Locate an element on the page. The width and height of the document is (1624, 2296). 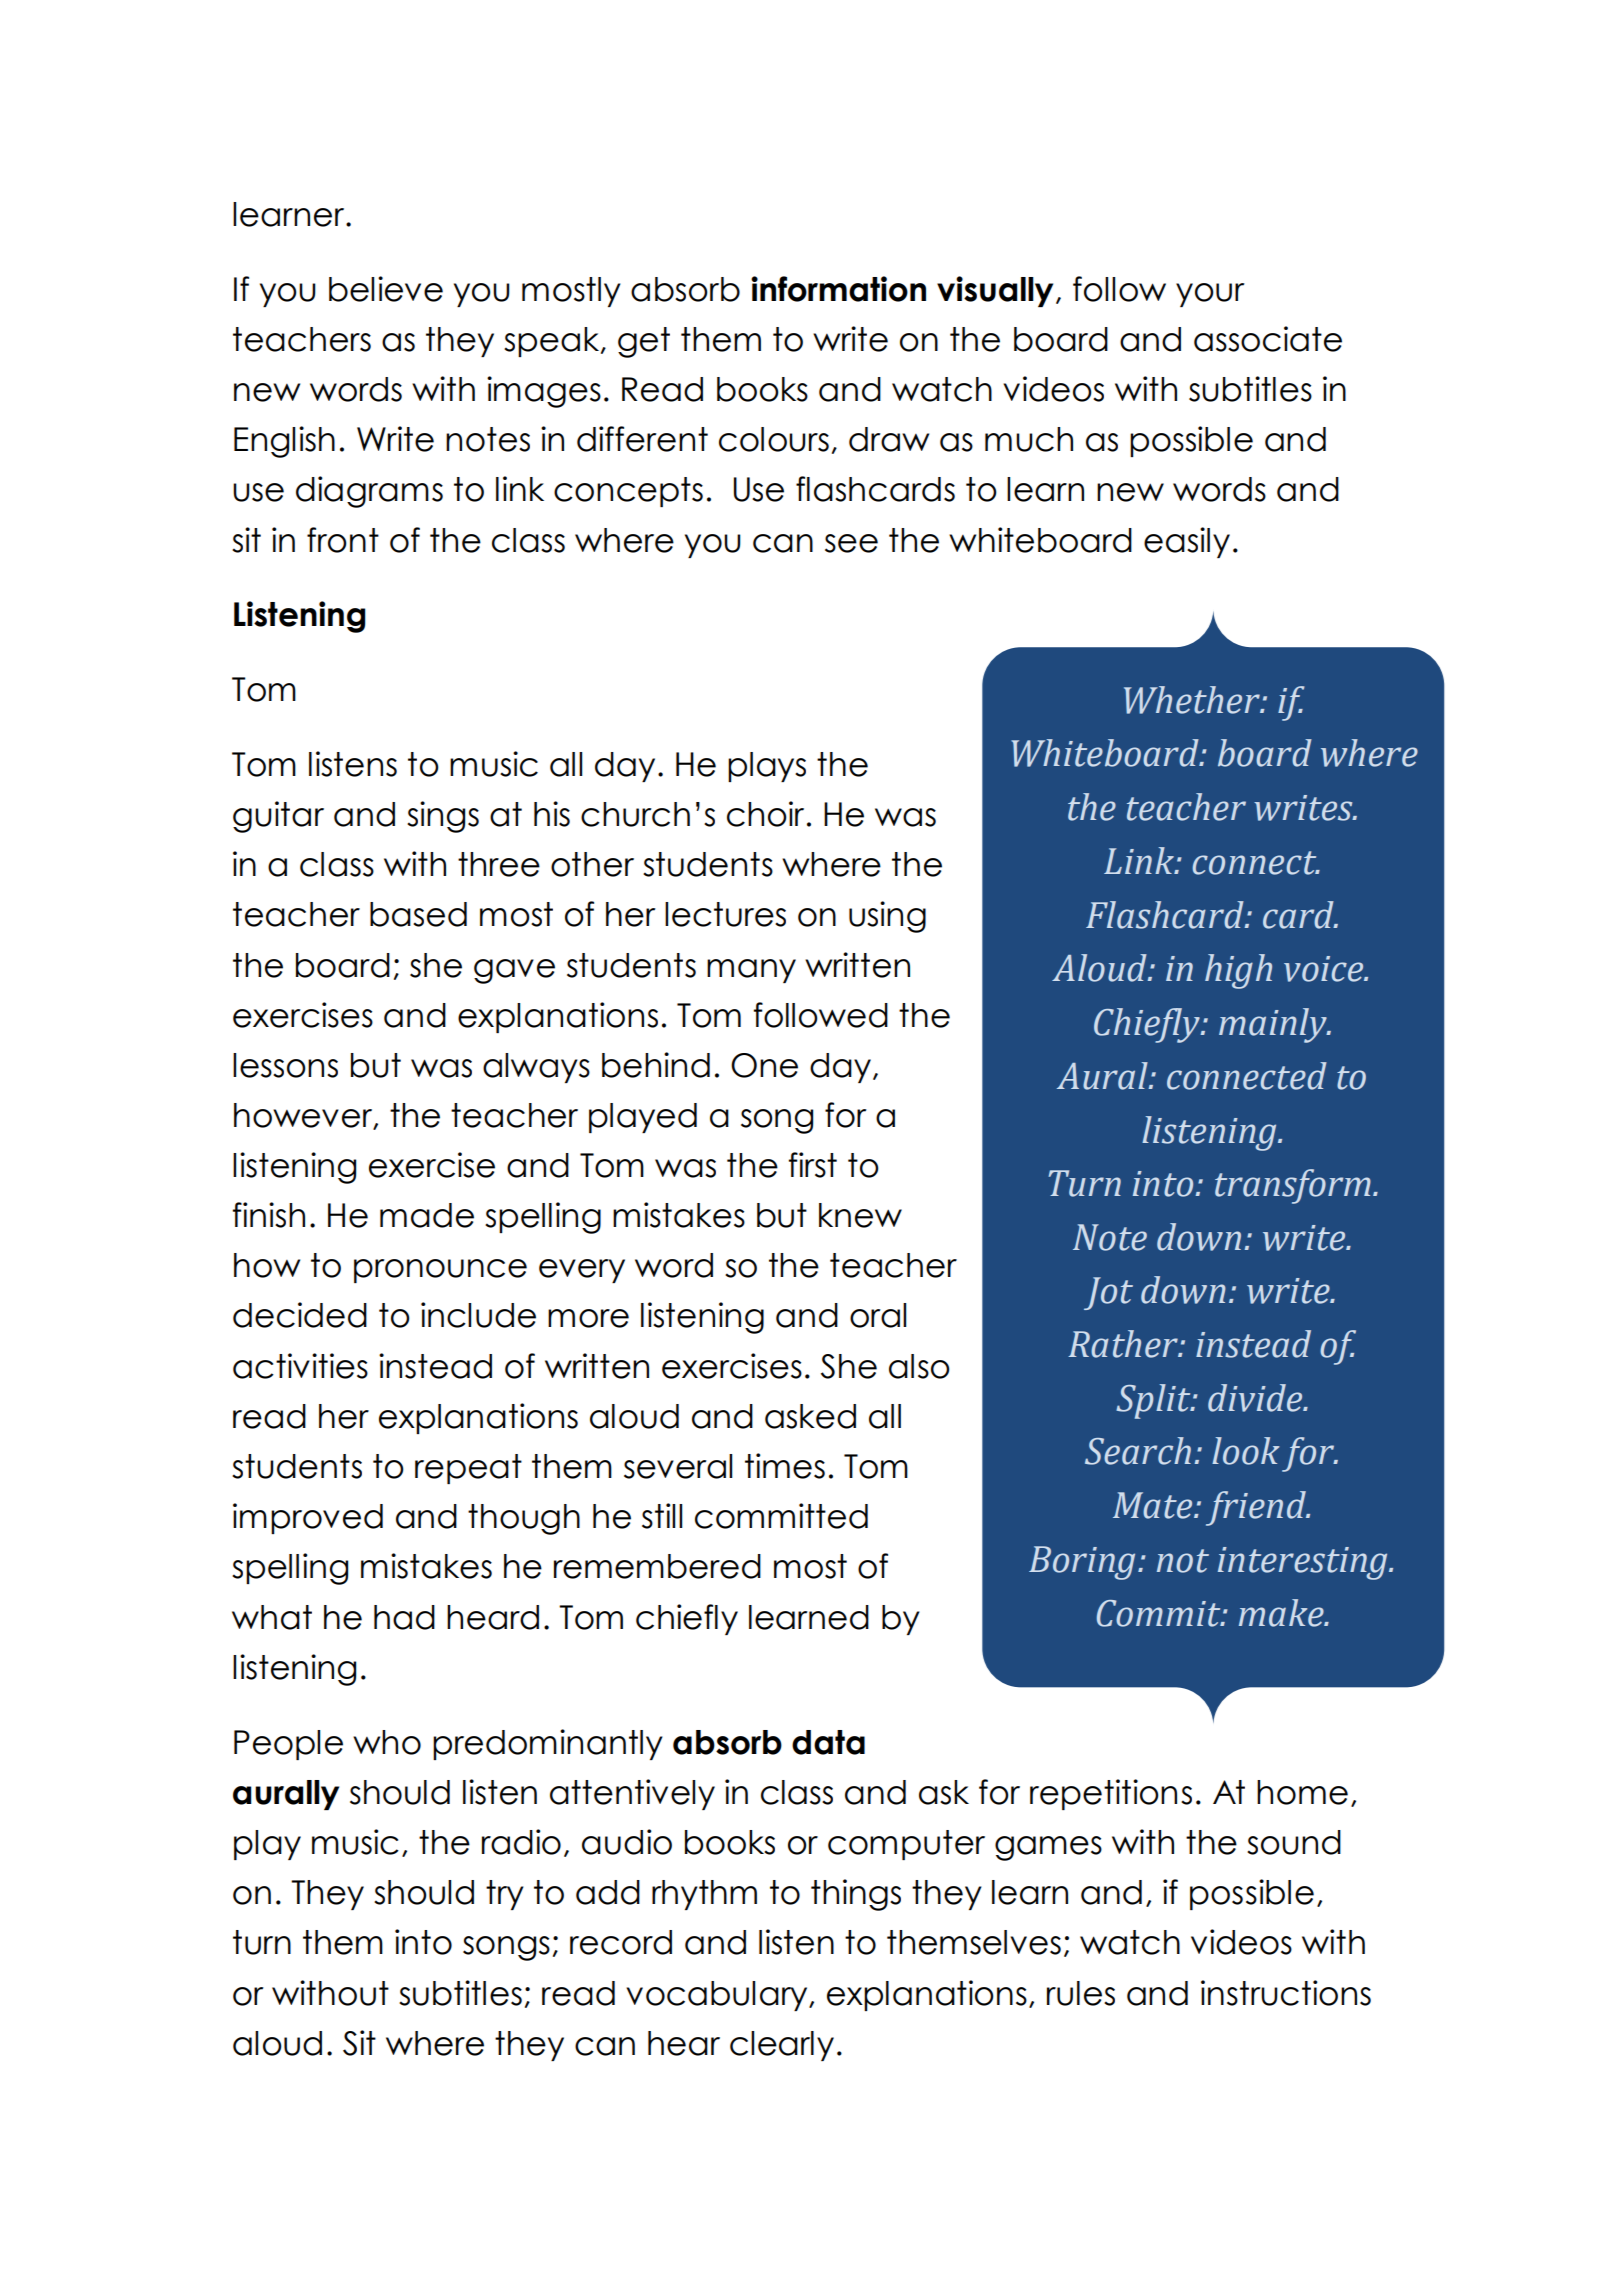
many is located at coordinates (751, 971).
